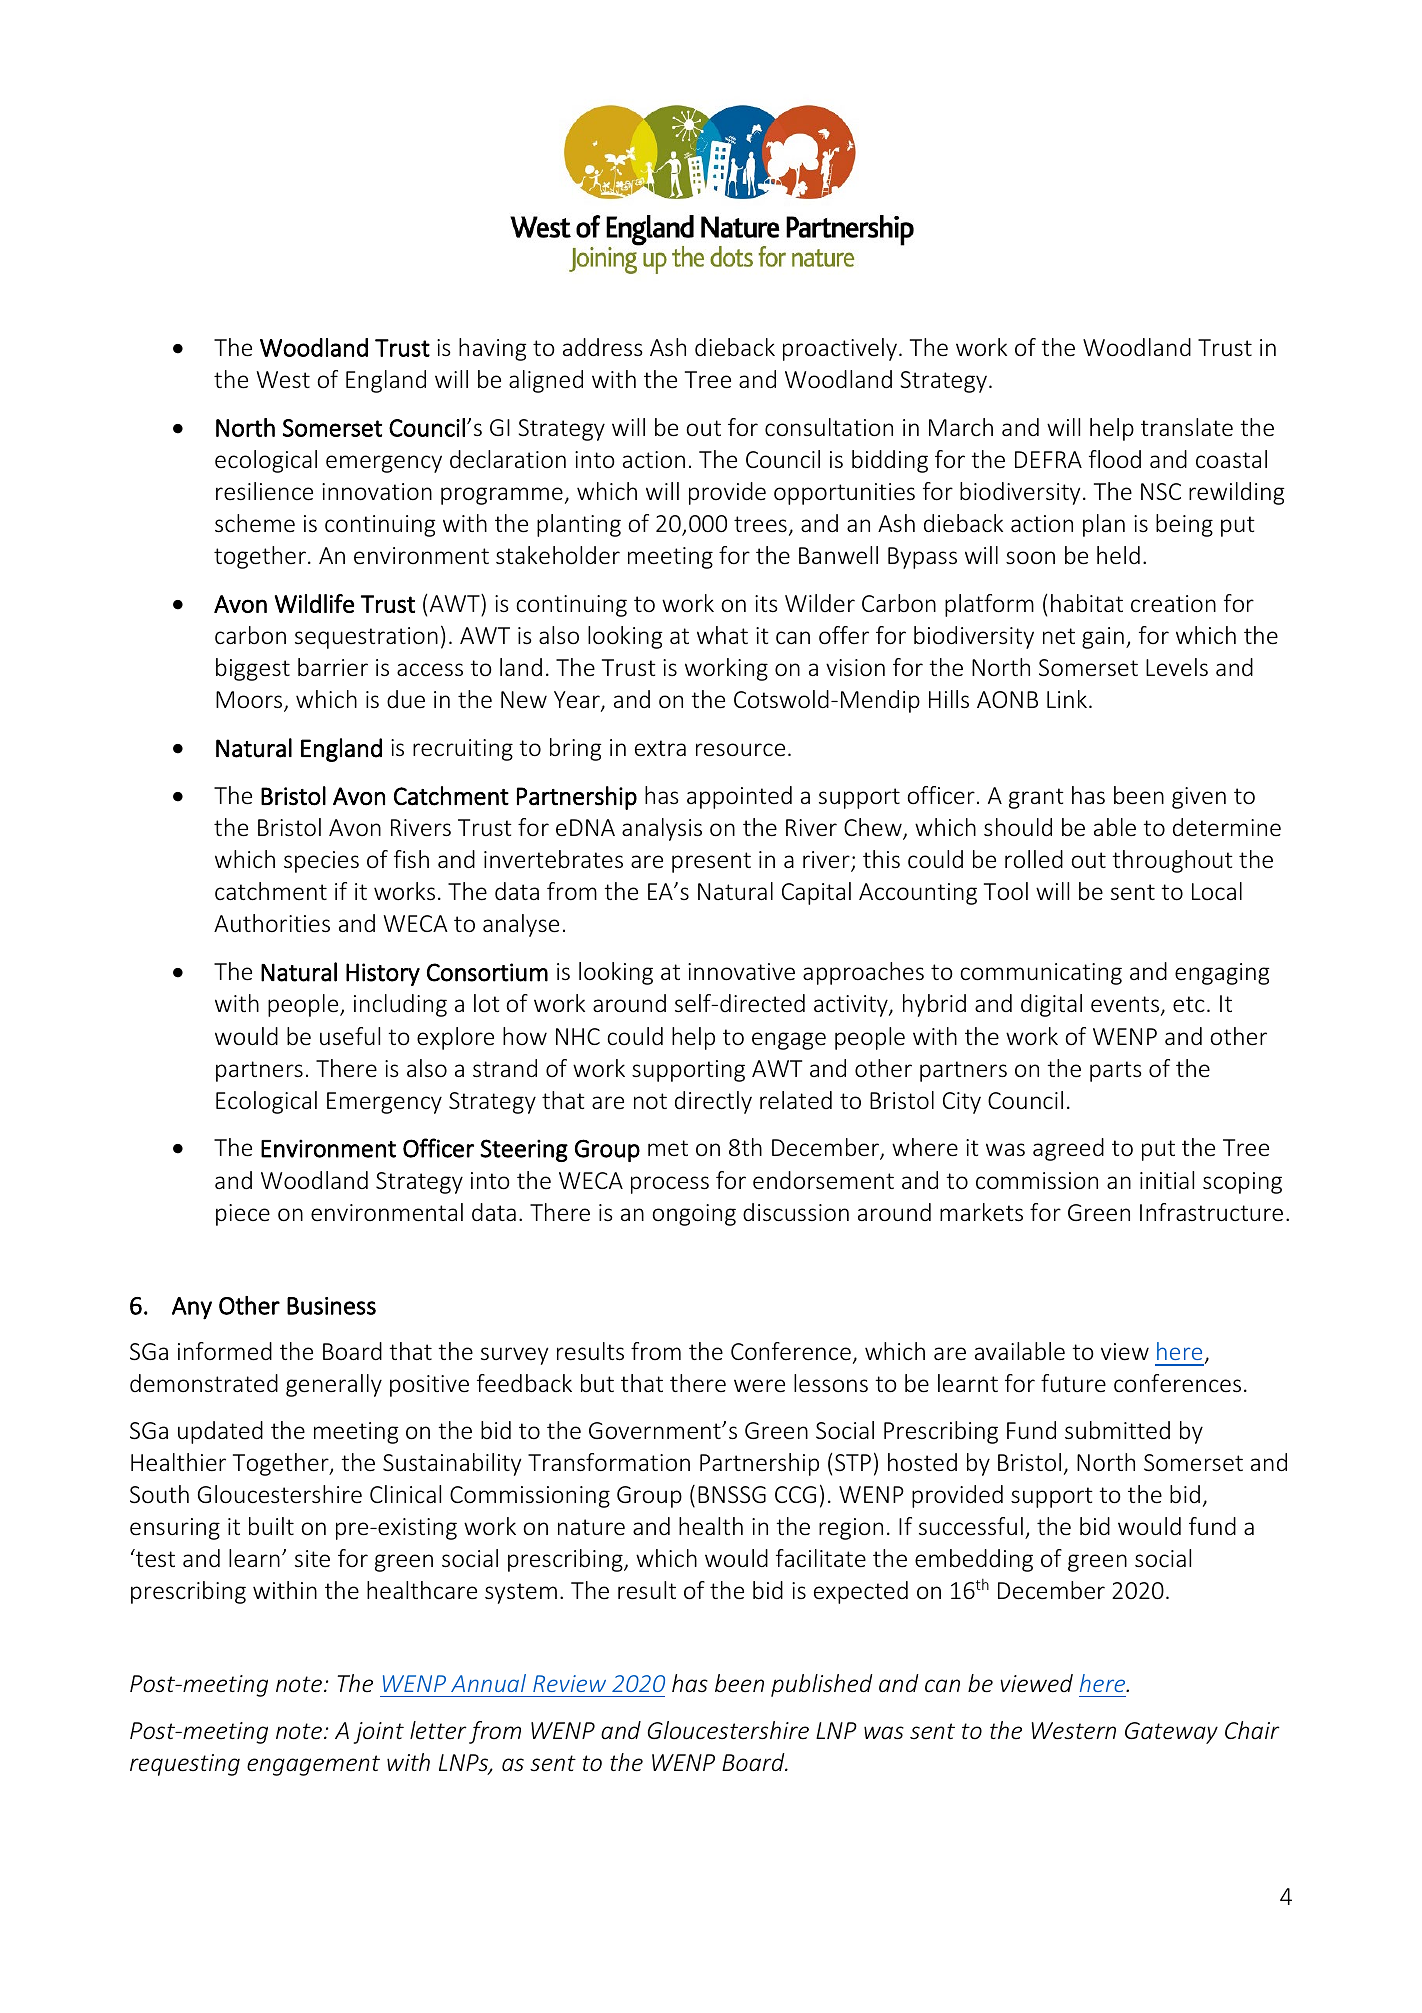  What do you see at coordinates (662, 829) in the screenshot?
I see `analysis` at bounding box center [662, 829].
